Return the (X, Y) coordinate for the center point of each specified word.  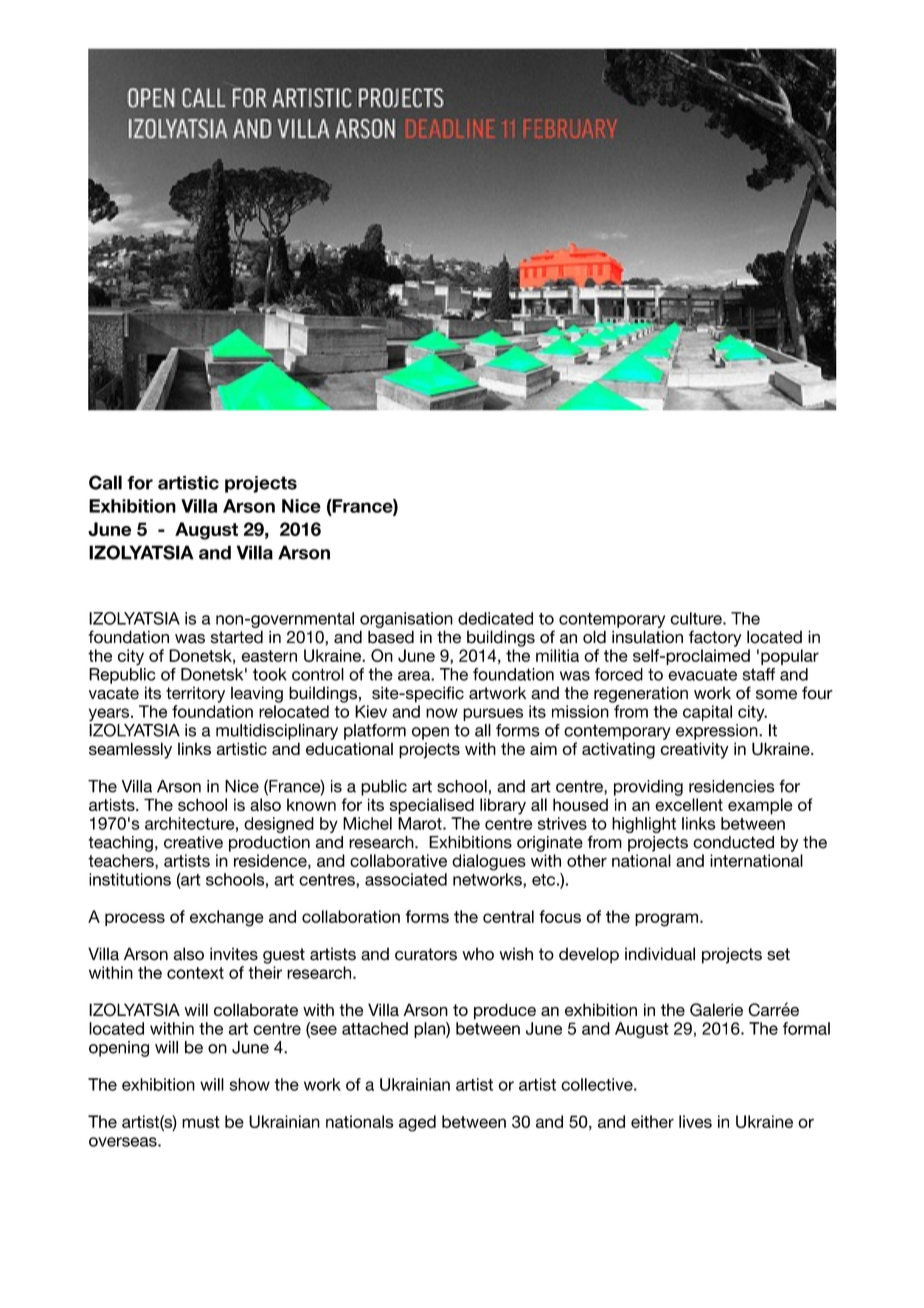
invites (234, 954)
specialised (431, 806)
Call (105, 482)
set (778, 954)
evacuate (702, 674)
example (760, 806)
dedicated (495, 618)
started (237, 637)
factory (715, 638)
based (391, 637)
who (478, 954)
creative (193, 842)
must (201, 1122)
